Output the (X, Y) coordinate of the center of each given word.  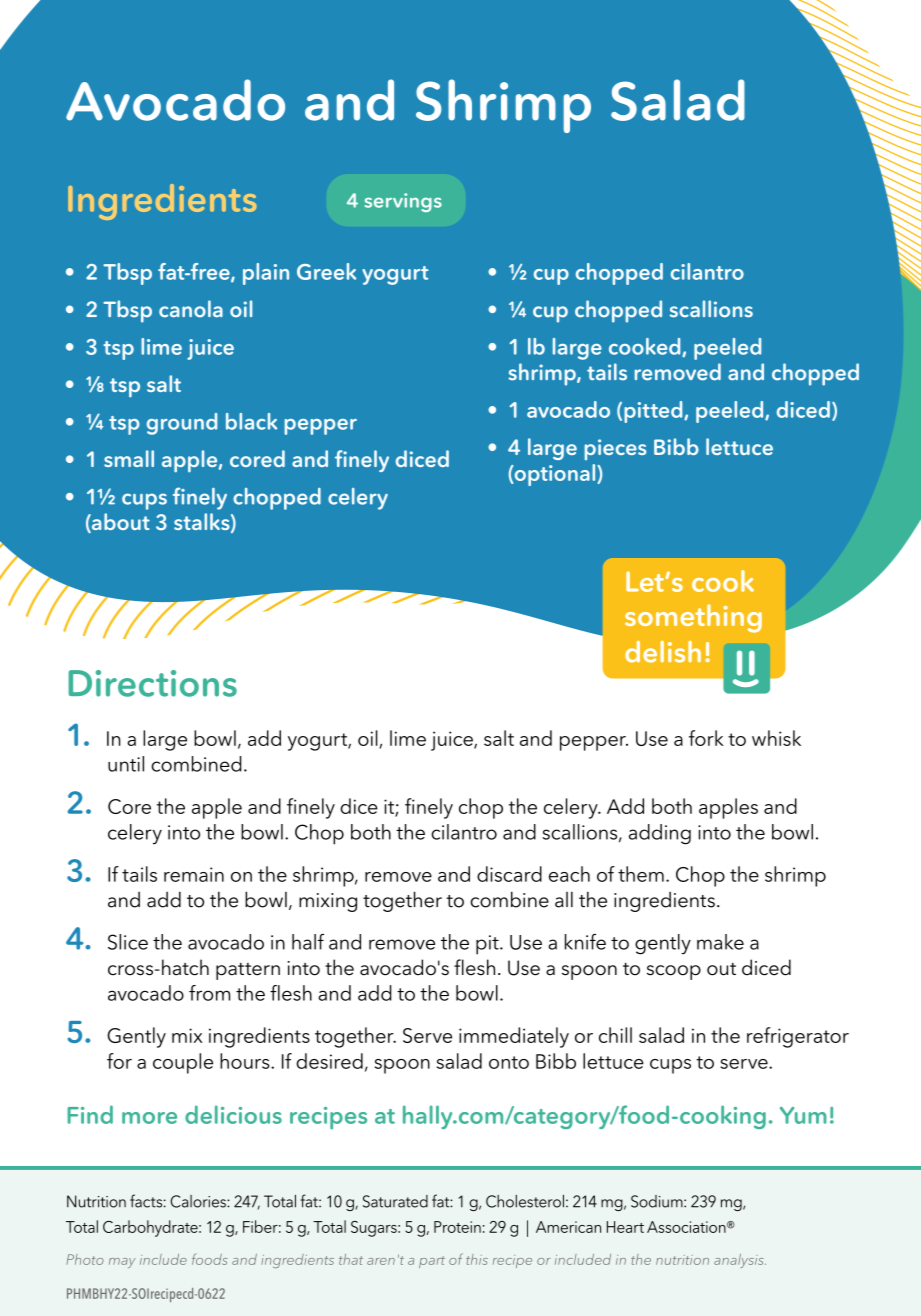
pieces (615, 449)
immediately (514, 1037)
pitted (654, 412)
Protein (457, 1227)
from (209, 993)
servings (403, 202)
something (693, 618)
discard (509, 874)
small (129, 458)
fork (706, 738)
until (126, 764)
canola (191, 309)
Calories (199, 1201)
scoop (674, 972)
